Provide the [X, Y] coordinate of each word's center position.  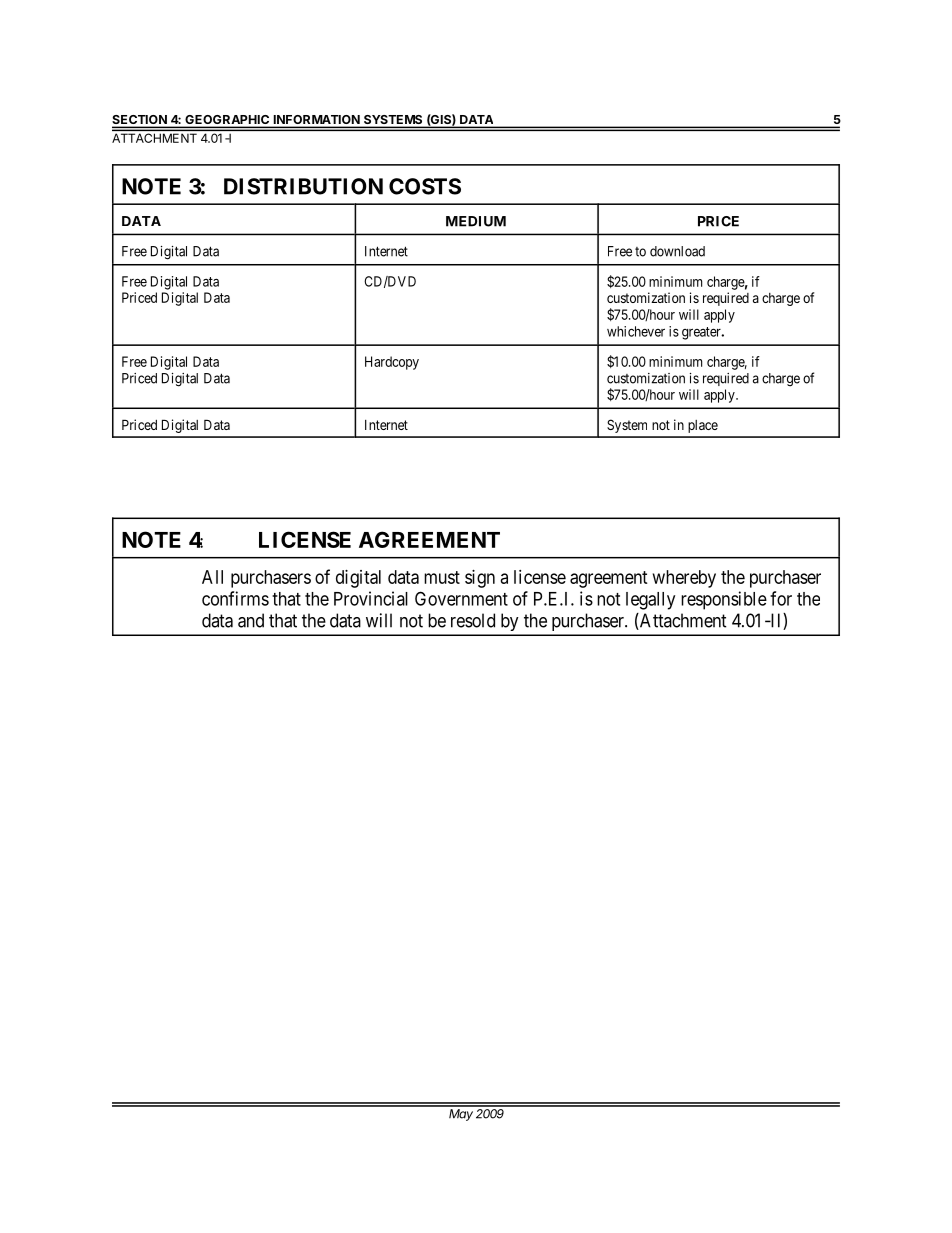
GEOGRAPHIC [227, 121]
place [703, 426]
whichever [636, 331]
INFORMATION [316, 121]
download [677, 251]
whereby [684, 579]
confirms [235, 598]
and [251, 620]
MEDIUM [476, 221]
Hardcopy [392, 363]
